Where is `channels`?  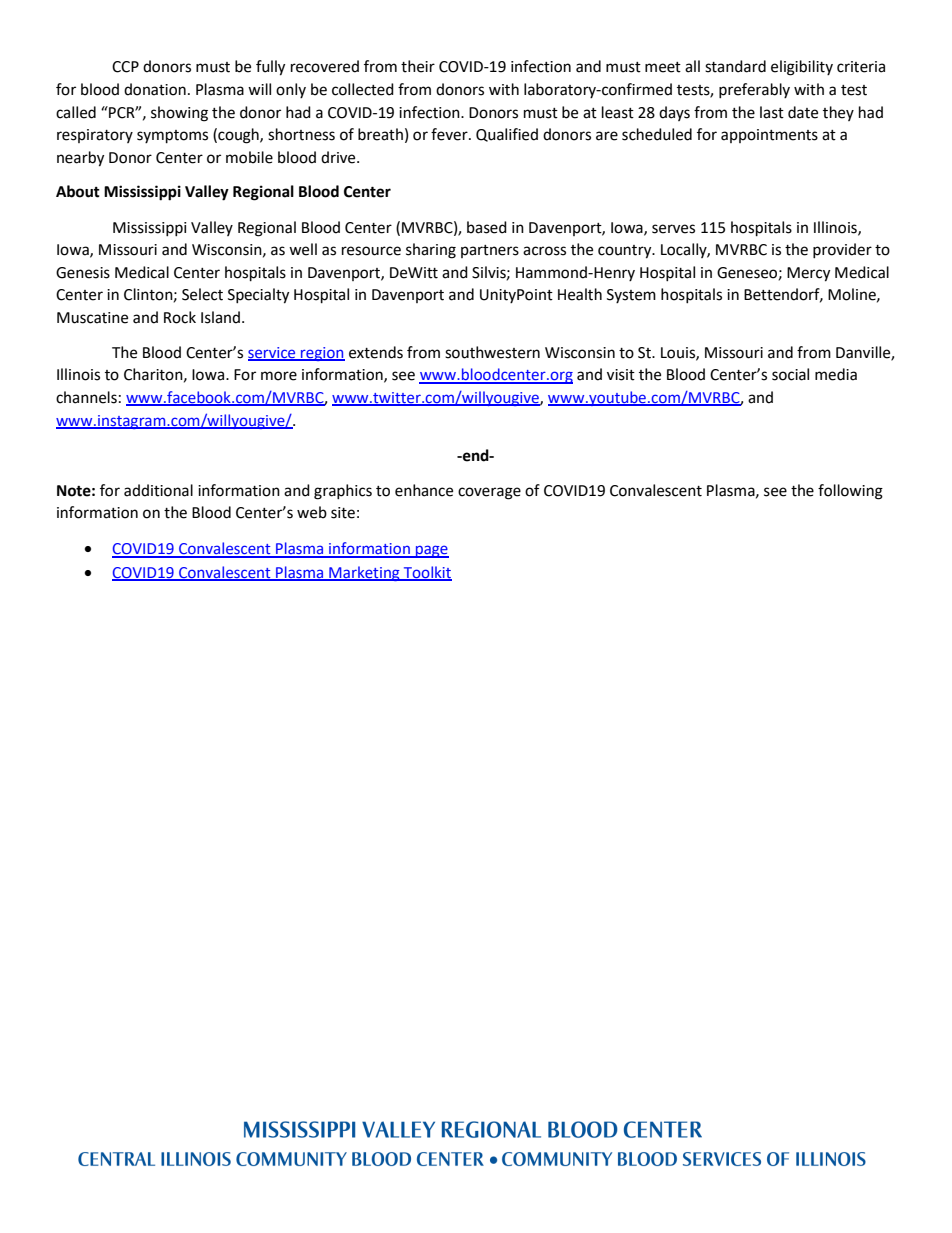
channels is located at coordinates (86, 397).
